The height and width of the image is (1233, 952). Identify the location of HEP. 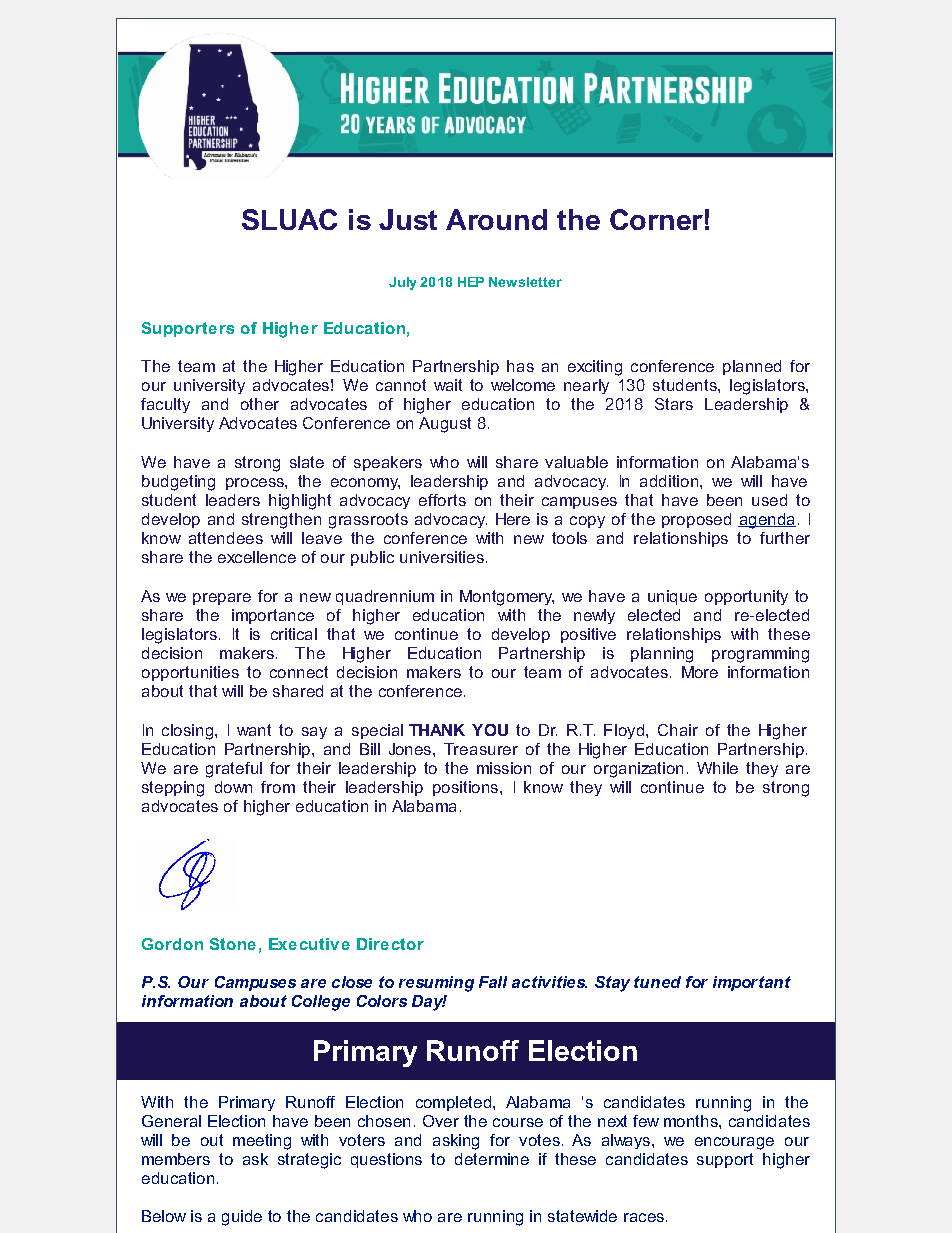
(471, 282).
